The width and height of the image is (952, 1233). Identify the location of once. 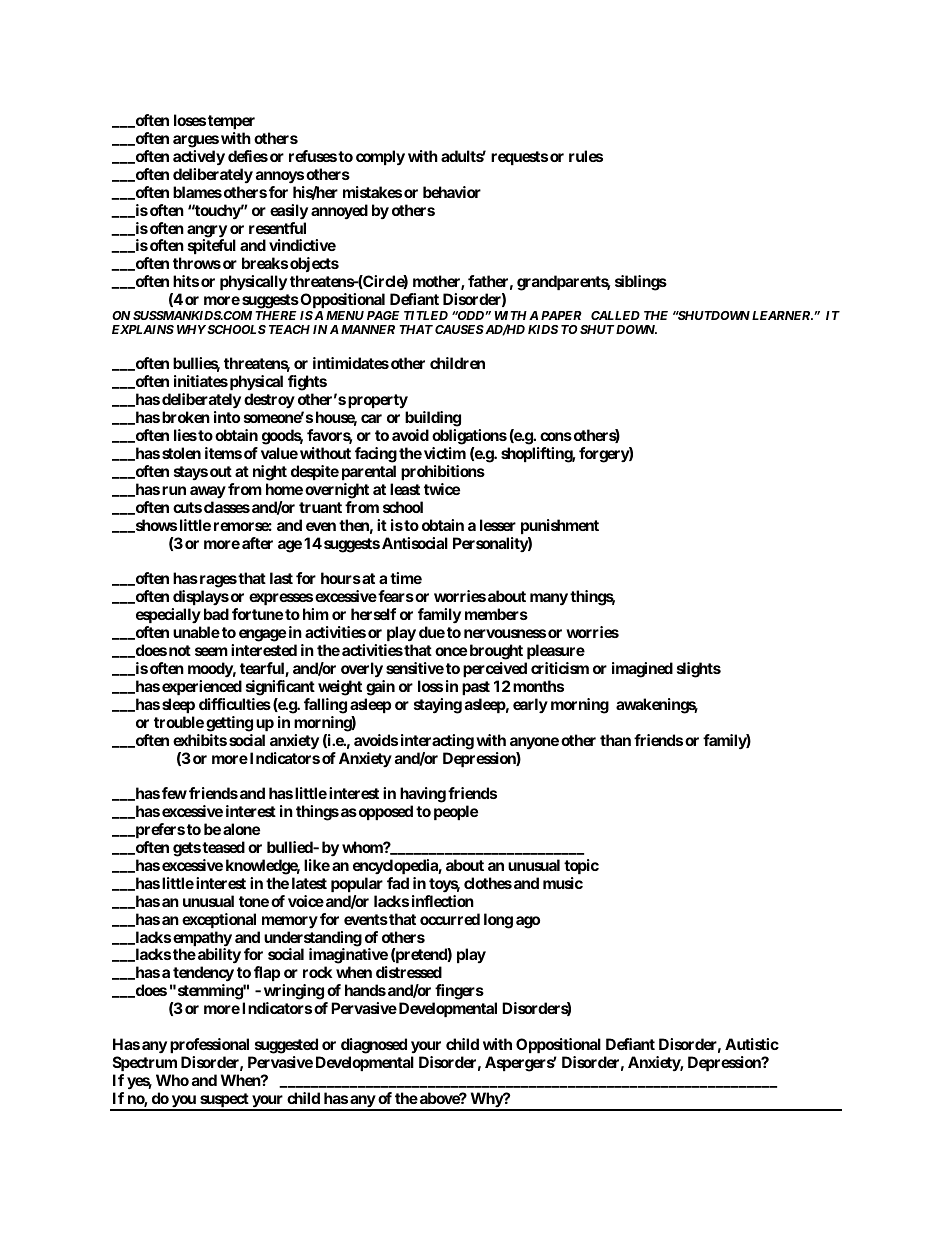
(451, 651).
